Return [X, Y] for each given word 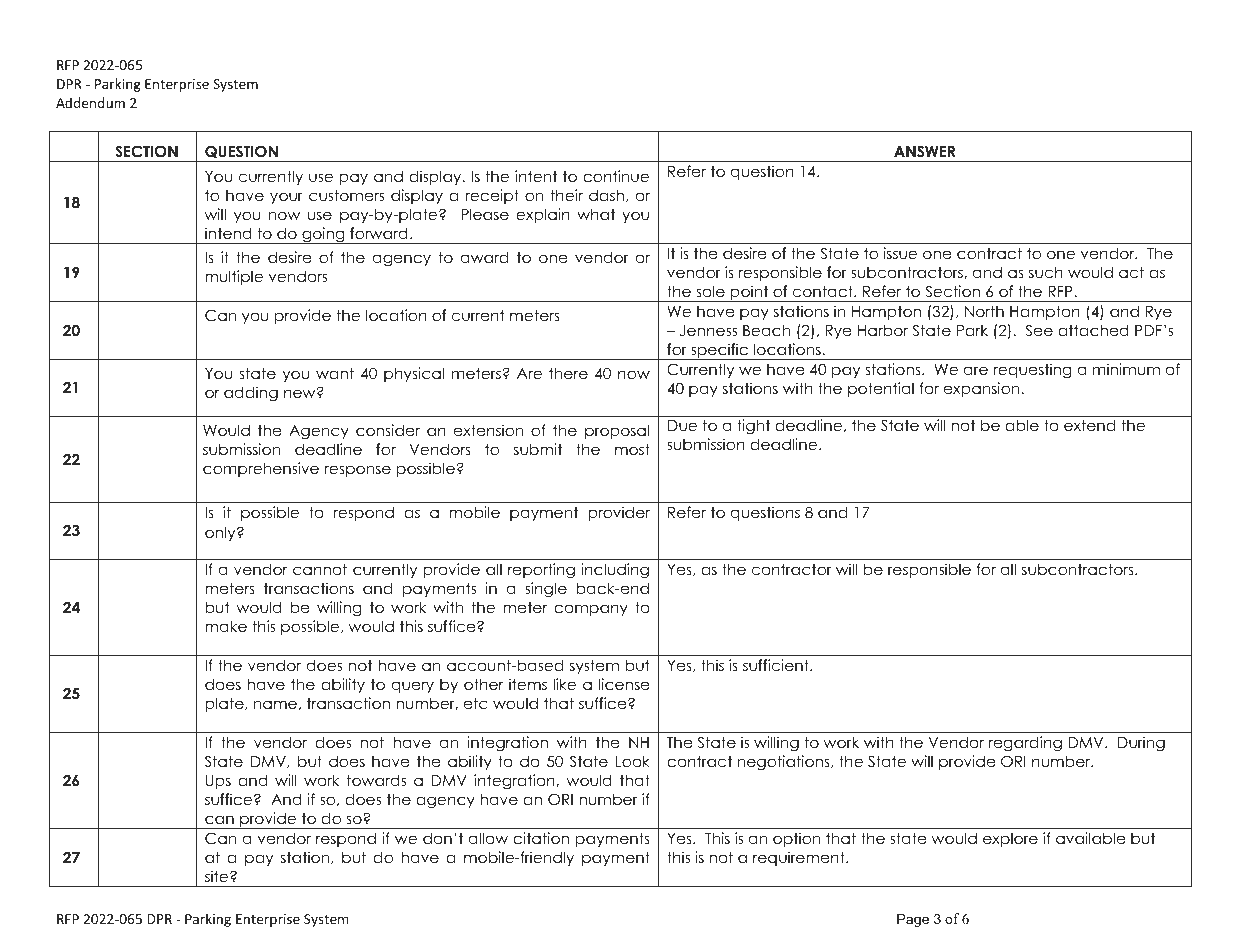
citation [541, 838]
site [218, 876]
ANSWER [924, 151]
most [632, 449]
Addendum [90, 102]
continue [616, 176]
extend [1089, 425]
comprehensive [261, 469]
